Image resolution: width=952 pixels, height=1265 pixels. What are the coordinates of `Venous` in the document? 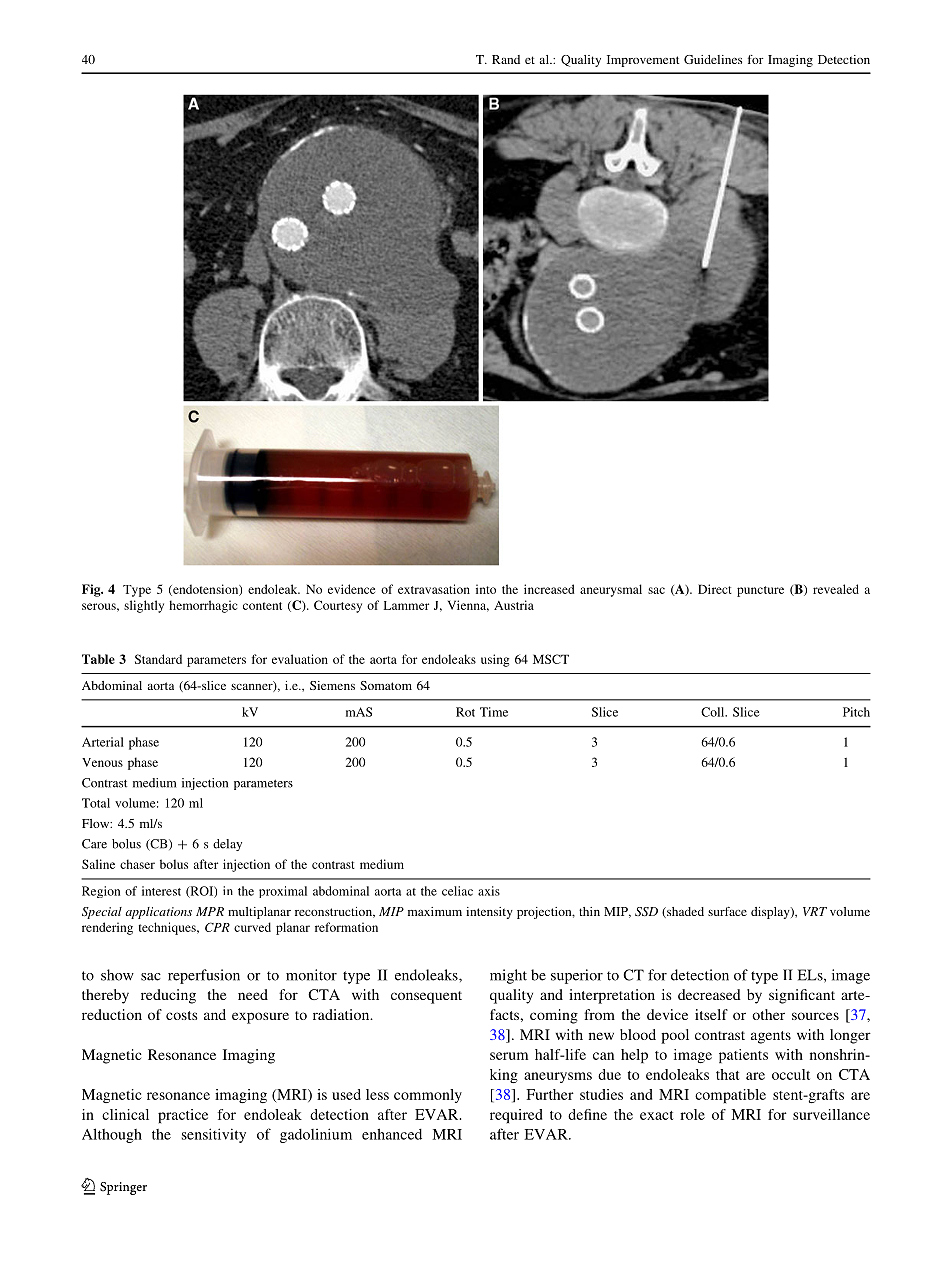 It's located at (102, 762).
